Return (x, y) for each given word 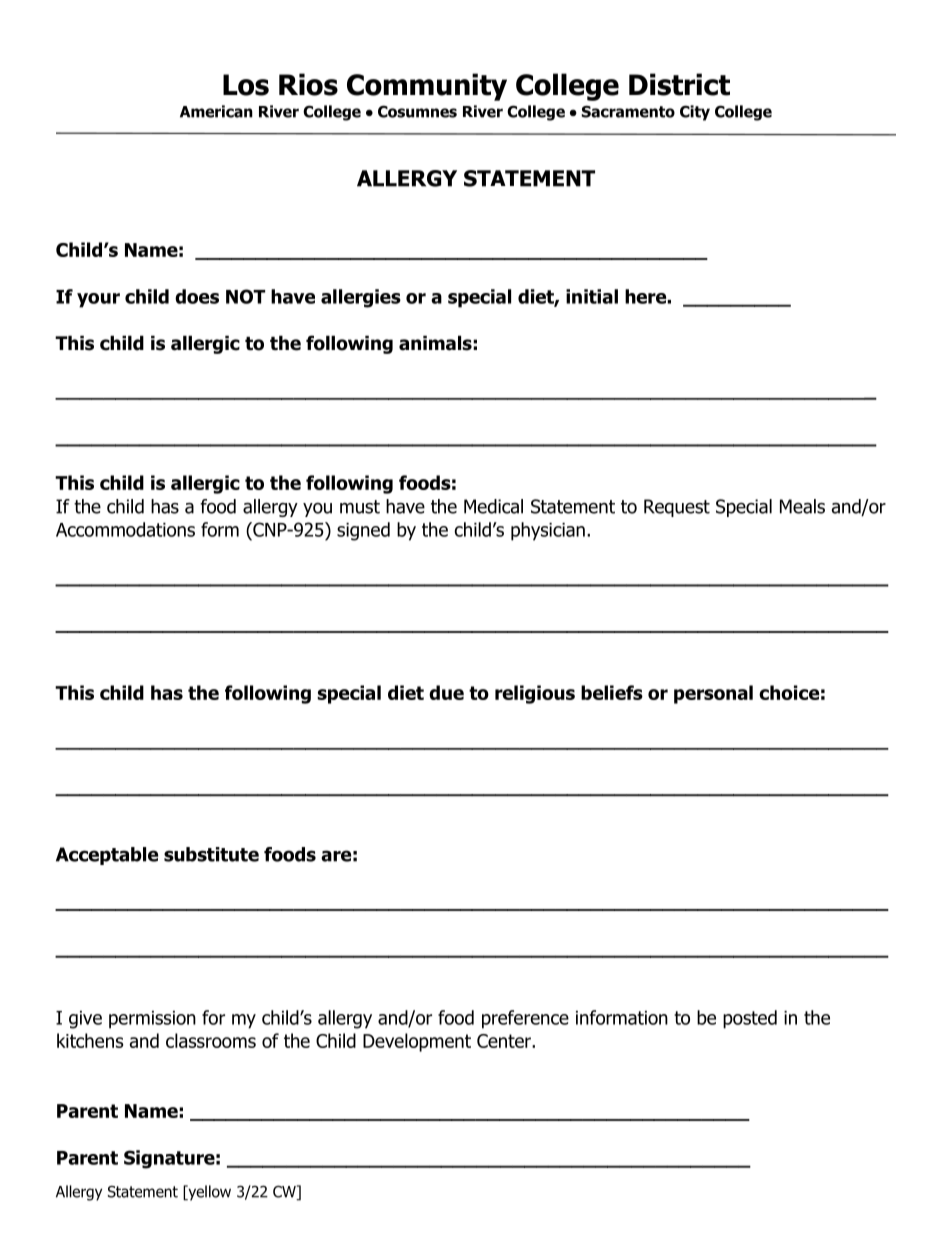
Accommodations (125, 529)
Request (677, 508)
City (695, 113)
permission (152, 1020)
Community (427, 87)
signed (363, 531)
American (216, 111)
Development (417, 1042)
